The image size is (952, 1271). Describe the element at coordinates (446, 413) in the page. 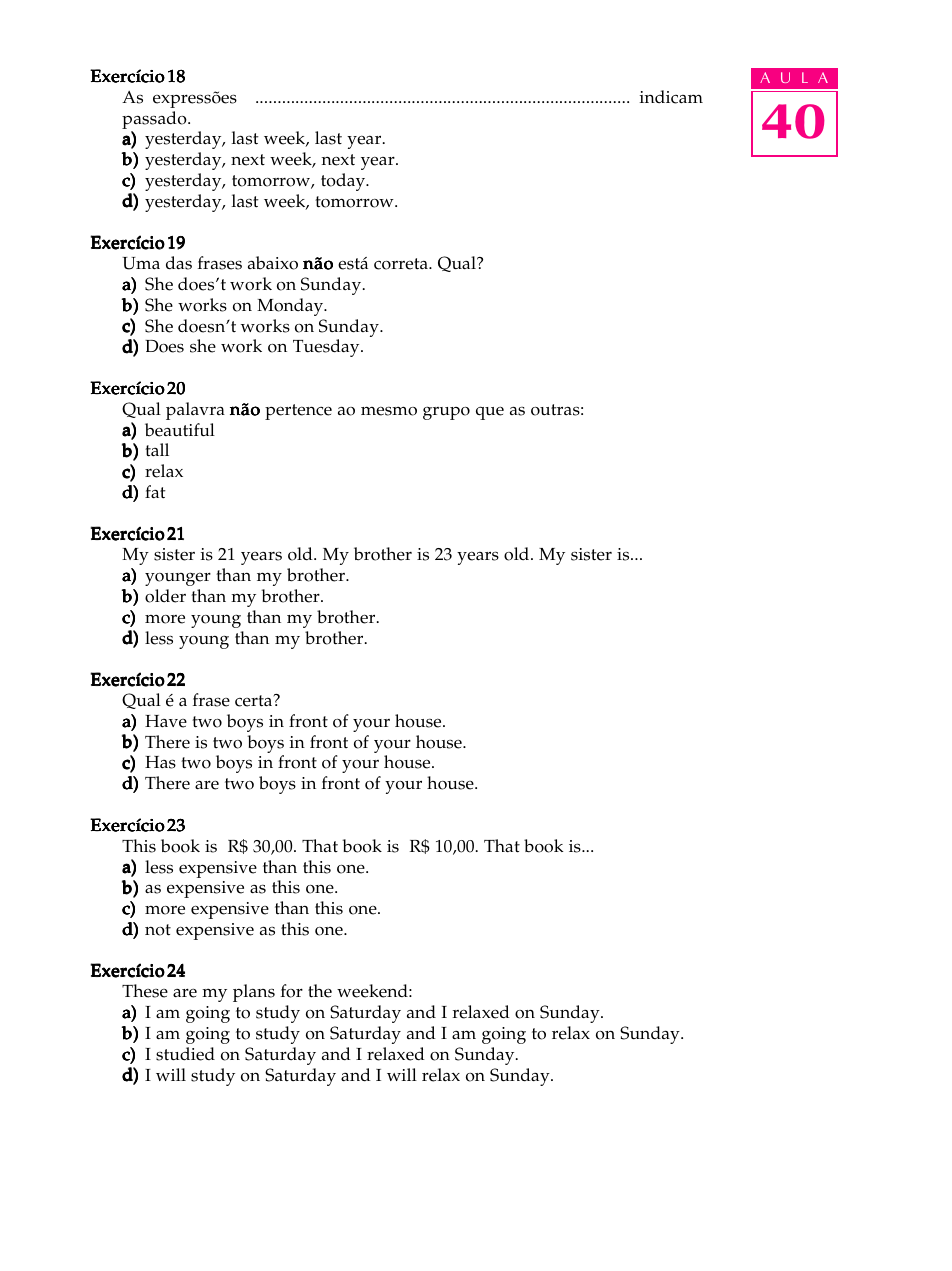

I see `grupo` at that location.
